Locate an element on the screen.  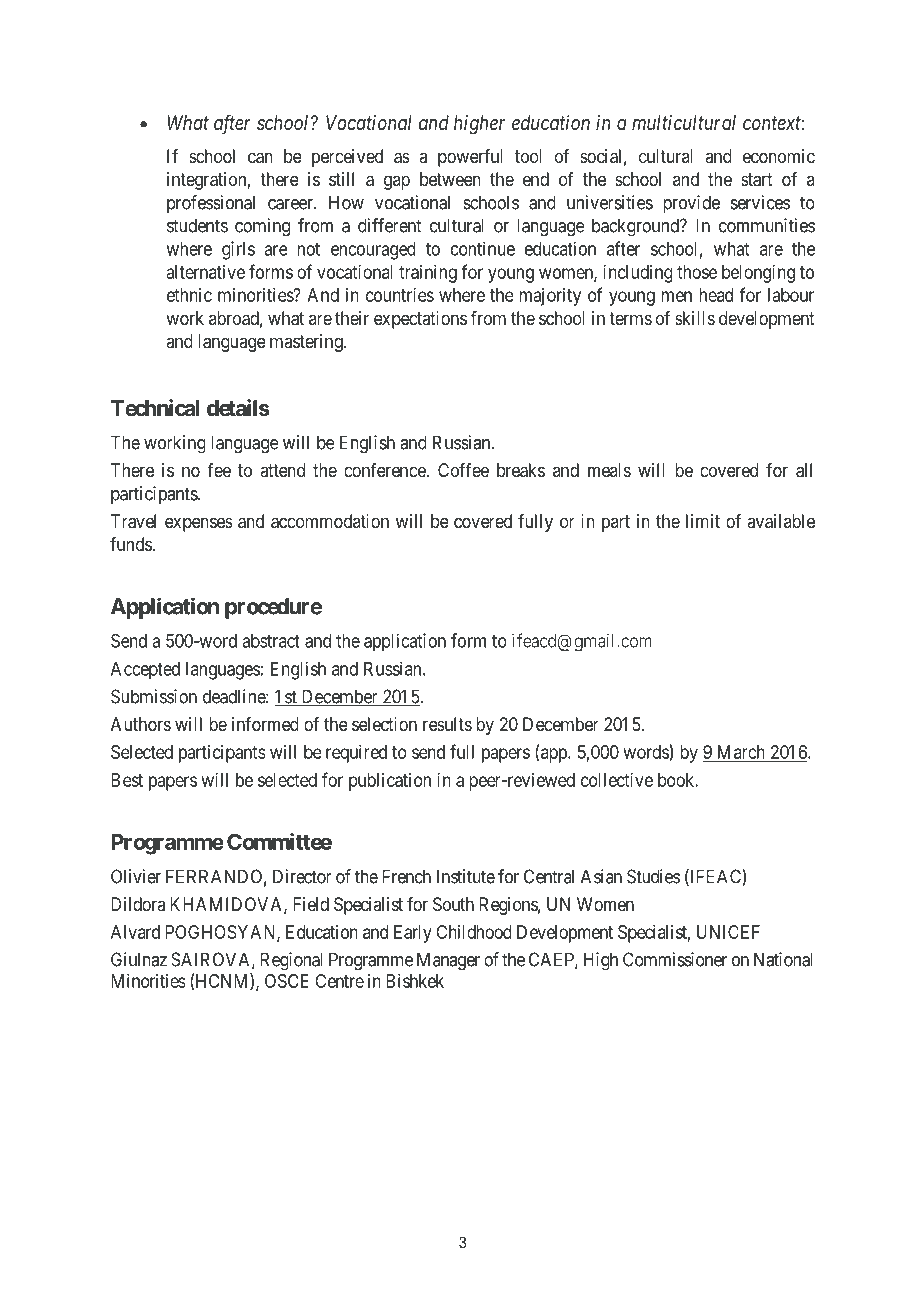
Coffee is located at coordinates (463, 470).
